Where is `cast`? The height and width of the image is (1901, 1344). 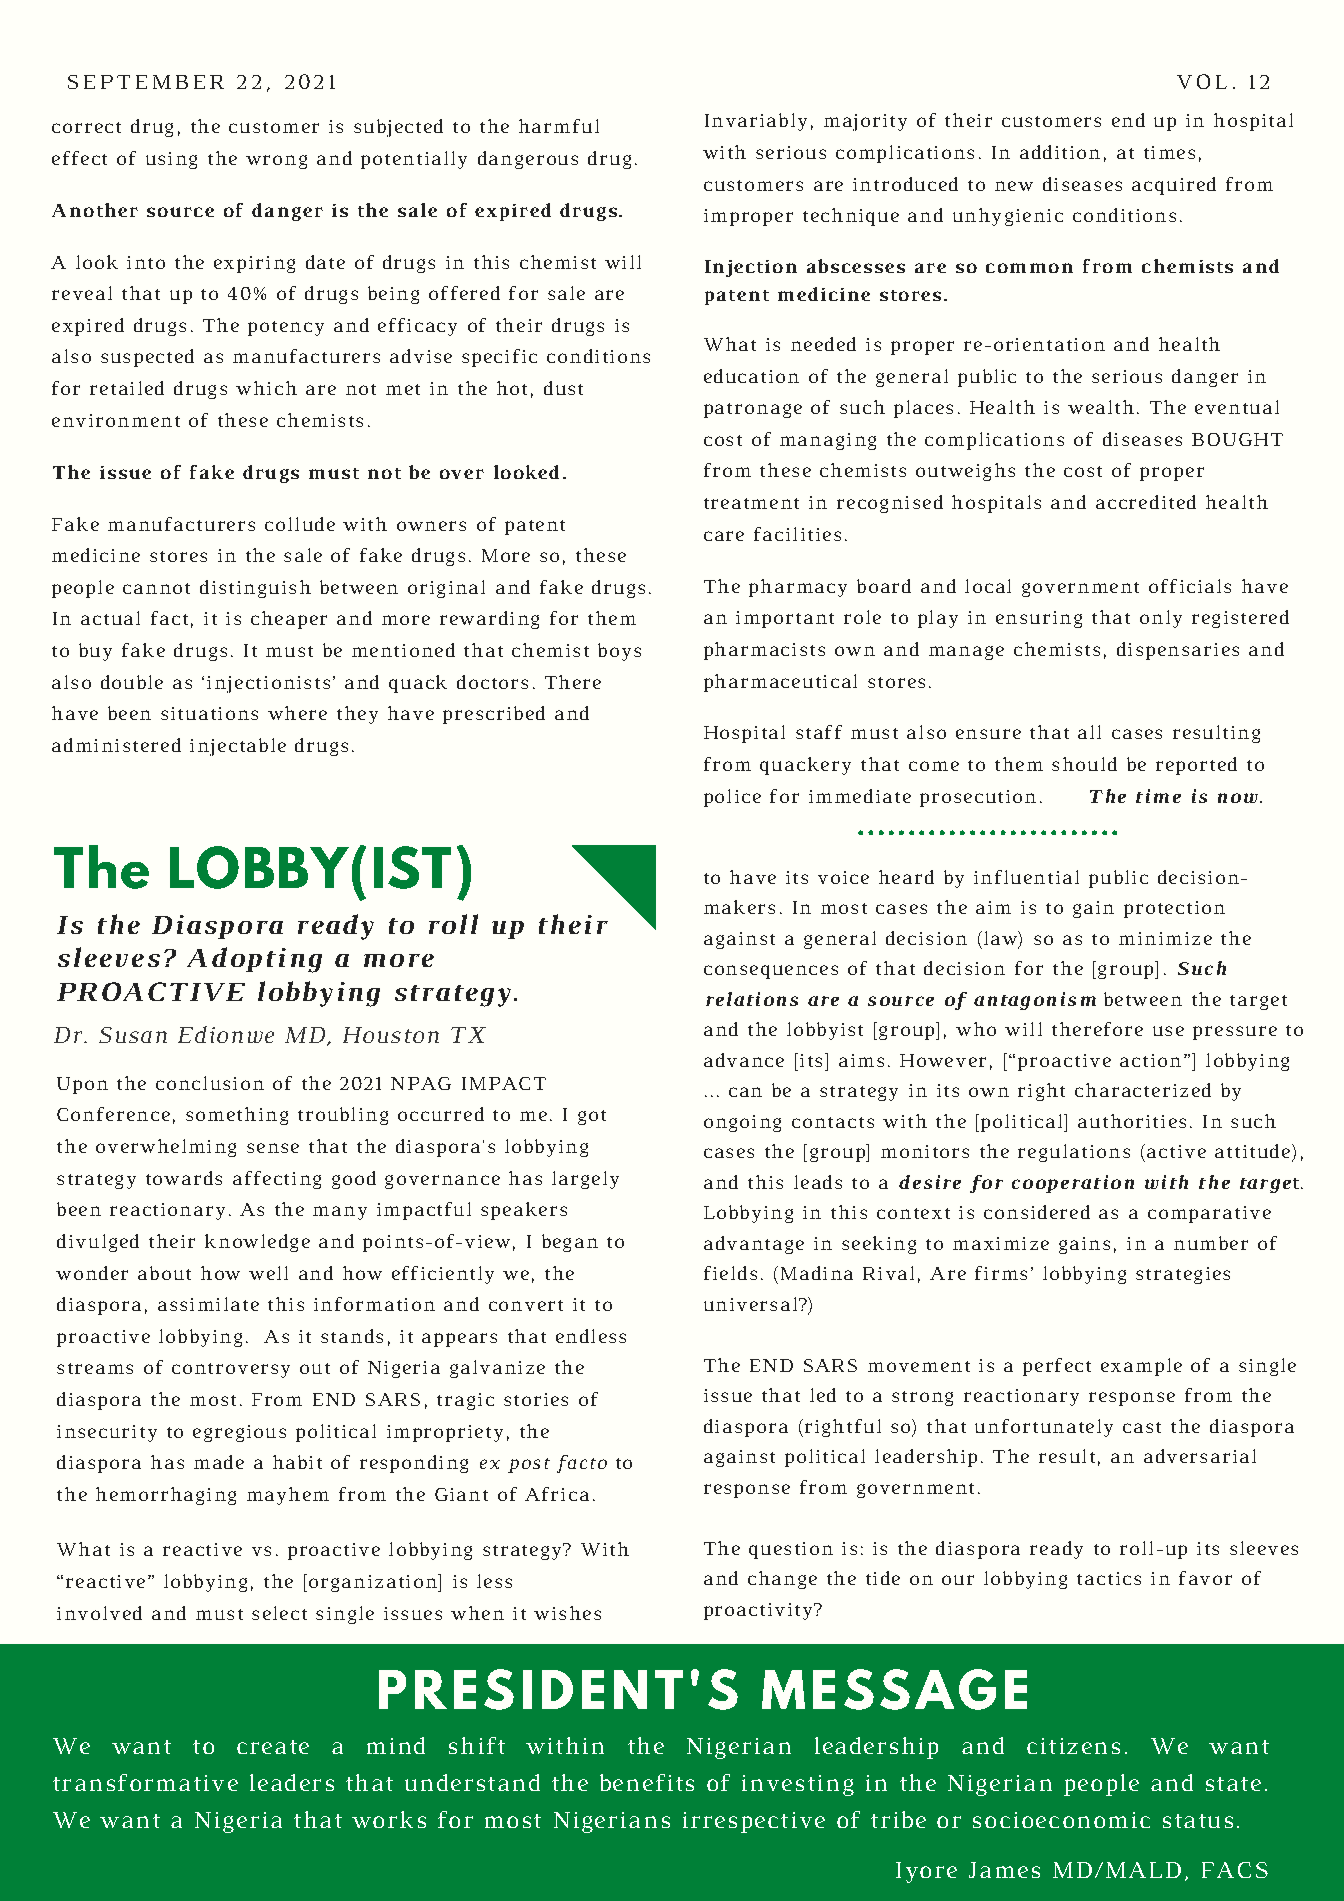
cast is located at coordinates (1142, 1427).
